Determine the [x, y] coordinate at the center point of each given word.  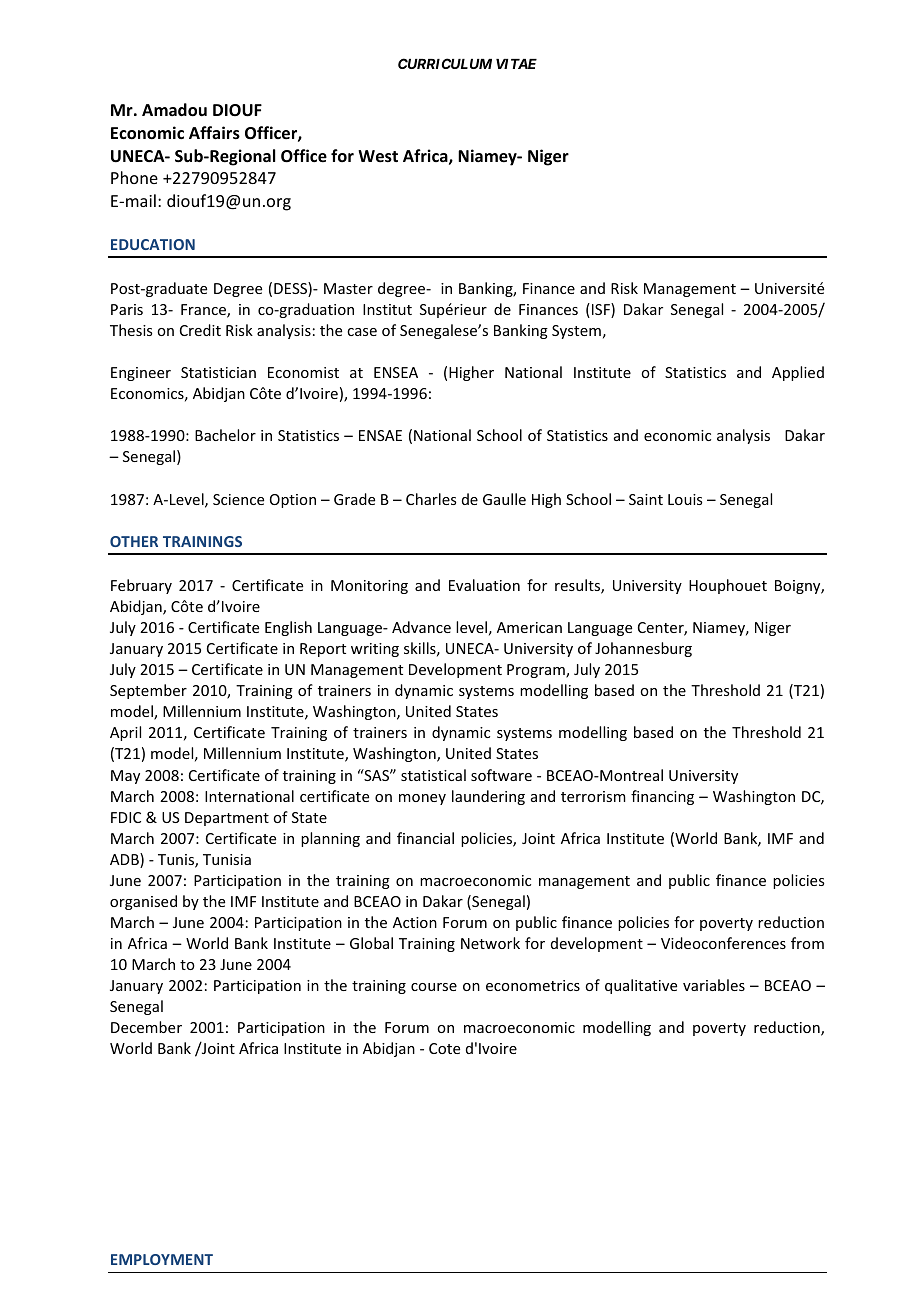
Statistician [218, 372]
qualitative [641, 986]
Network [490, 943]
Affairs [214, 133]
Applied [798, 373]
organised [143, 902]
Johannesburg [643, 649]
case [362, 332]
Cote [444, 1048]
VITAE [516, 64]
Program [537, 671]
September [148, 691]
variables [714, 985]
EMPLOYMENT [162, 1259]
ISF [602, 310]
